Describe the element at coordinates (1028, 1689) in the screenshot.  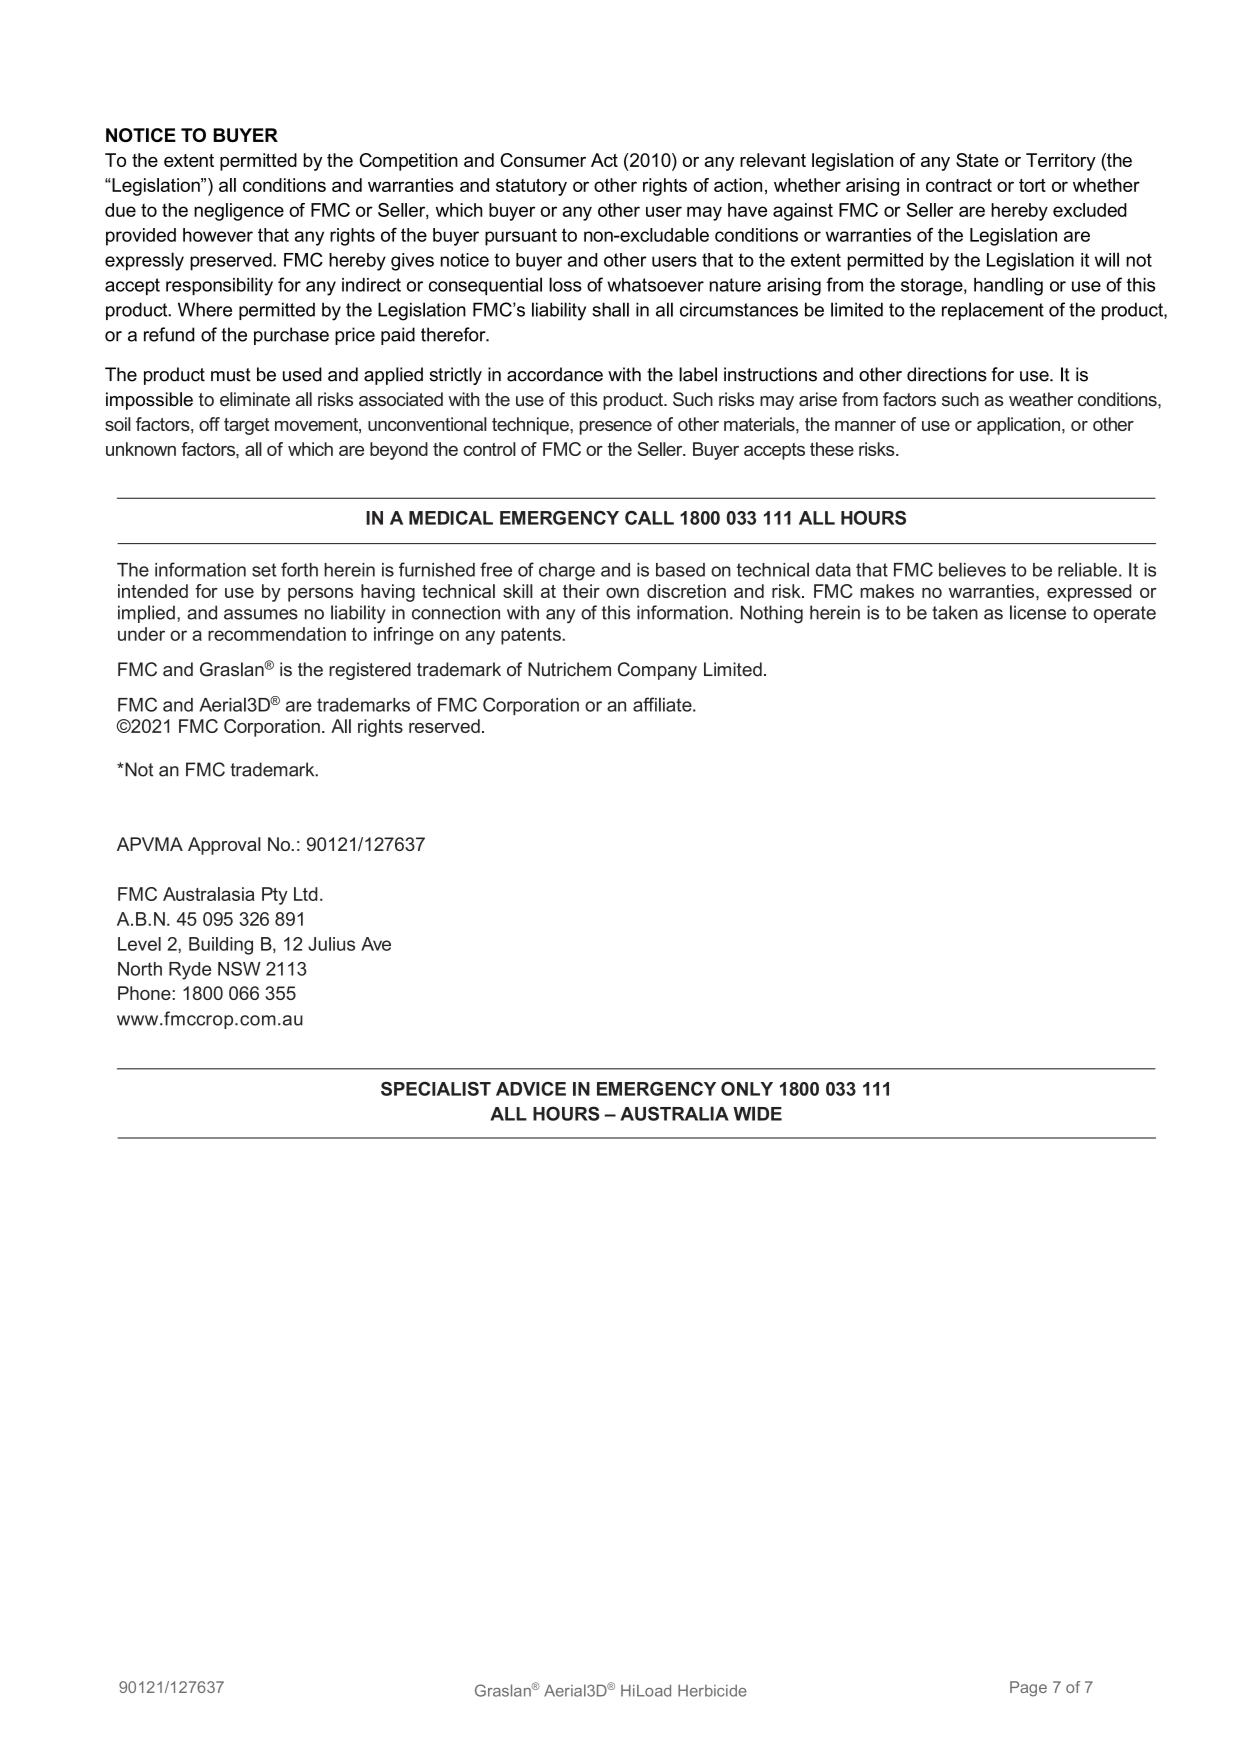
I see `Page` at that location.
